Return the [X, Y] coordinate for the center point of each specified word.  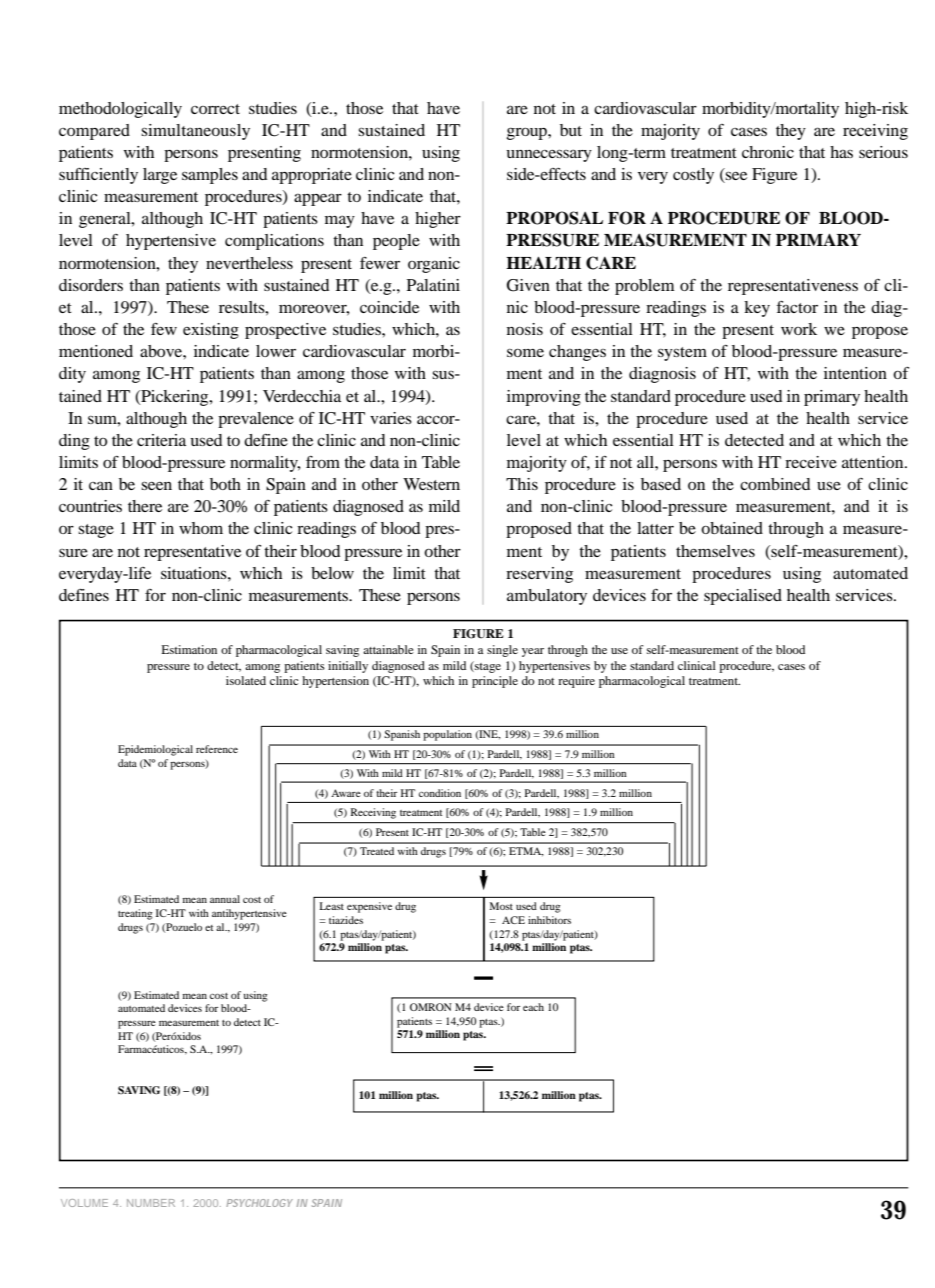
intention [855, 373]
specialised [743, 597]
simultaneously [195, 132]
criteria [161, 440]
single [502, 651]
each [533, 1007]
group [528, 133]
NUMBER [151, 1203]
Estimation [189, 649]
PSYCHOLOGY [259, 1203]
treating [135, 914]
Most [501, 906]
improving [544, 398]
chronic [768, 152]
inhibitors [549, 920]
